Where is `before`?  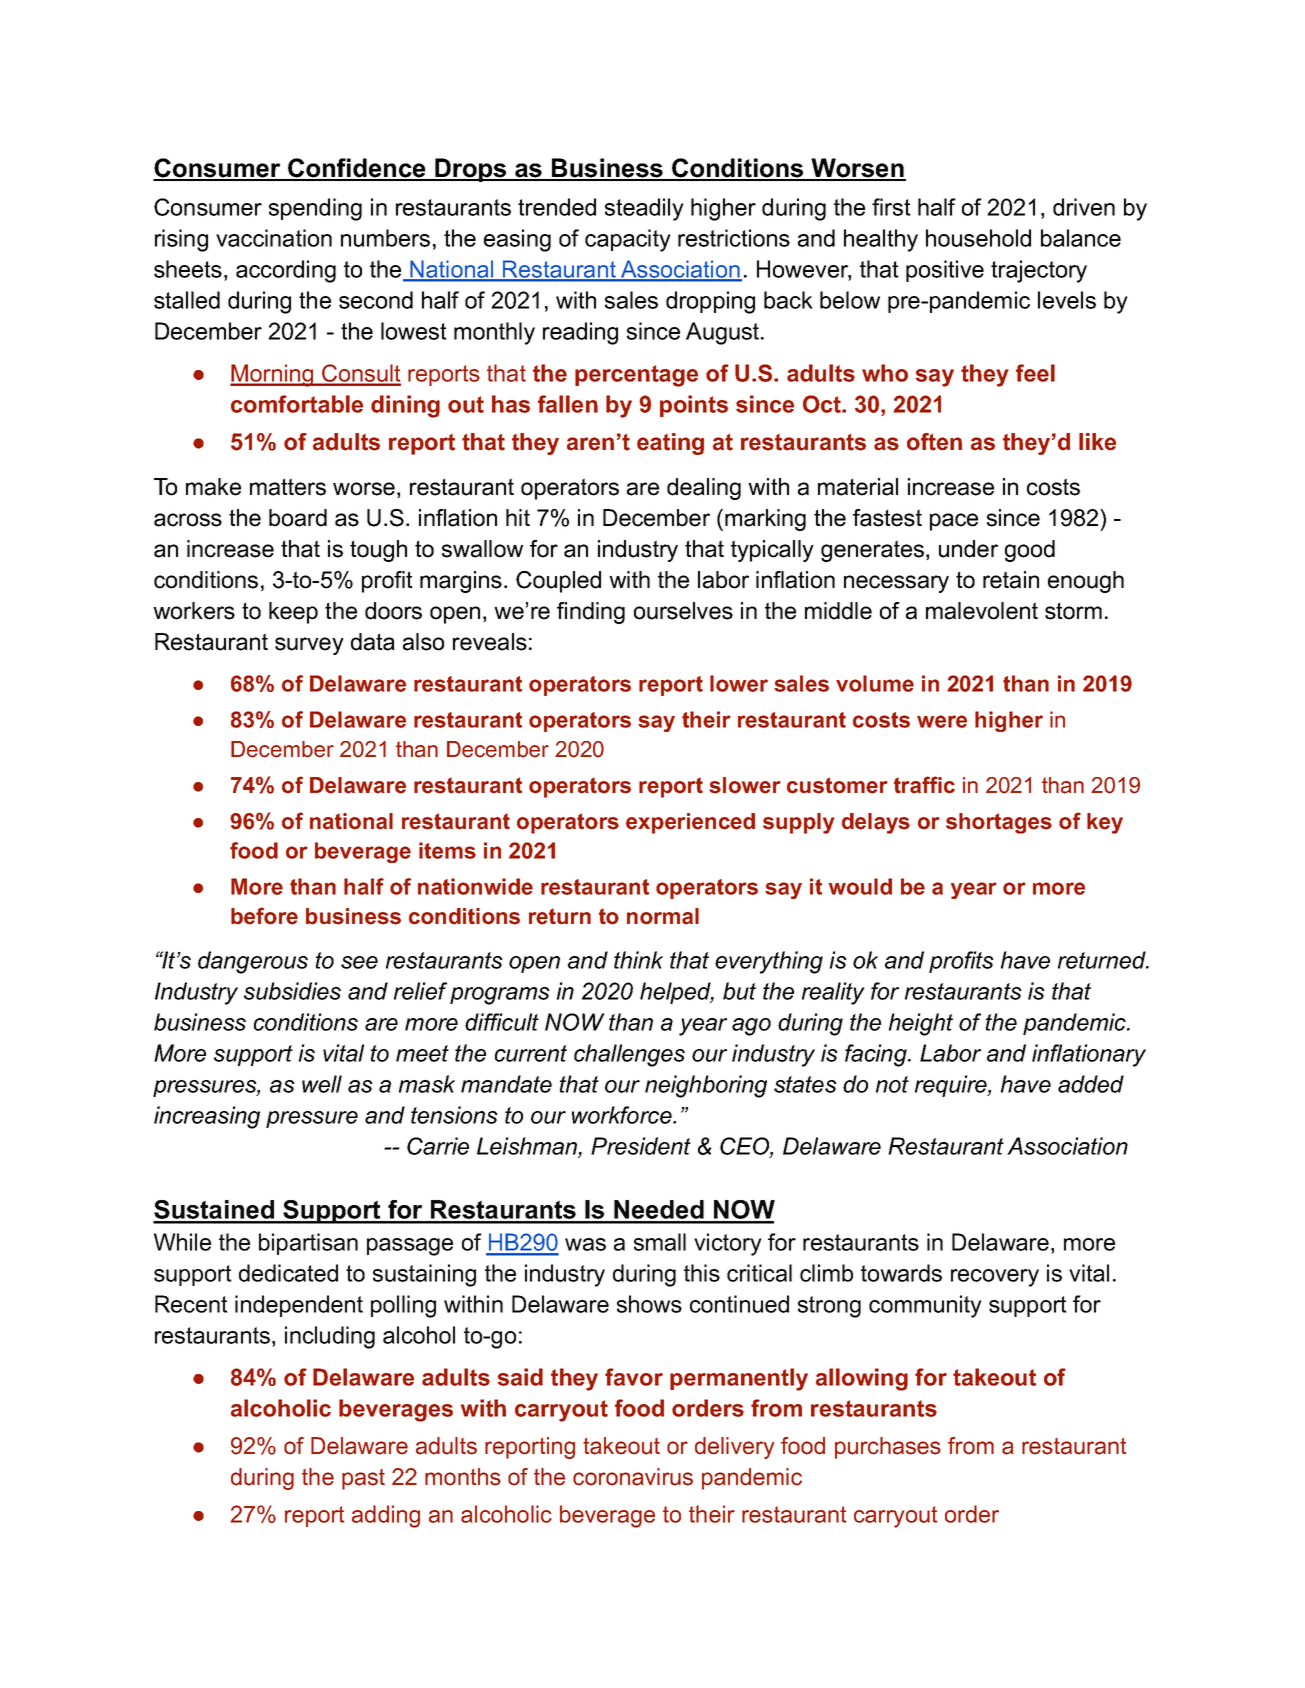
before is located at coordinates (264, 916).
